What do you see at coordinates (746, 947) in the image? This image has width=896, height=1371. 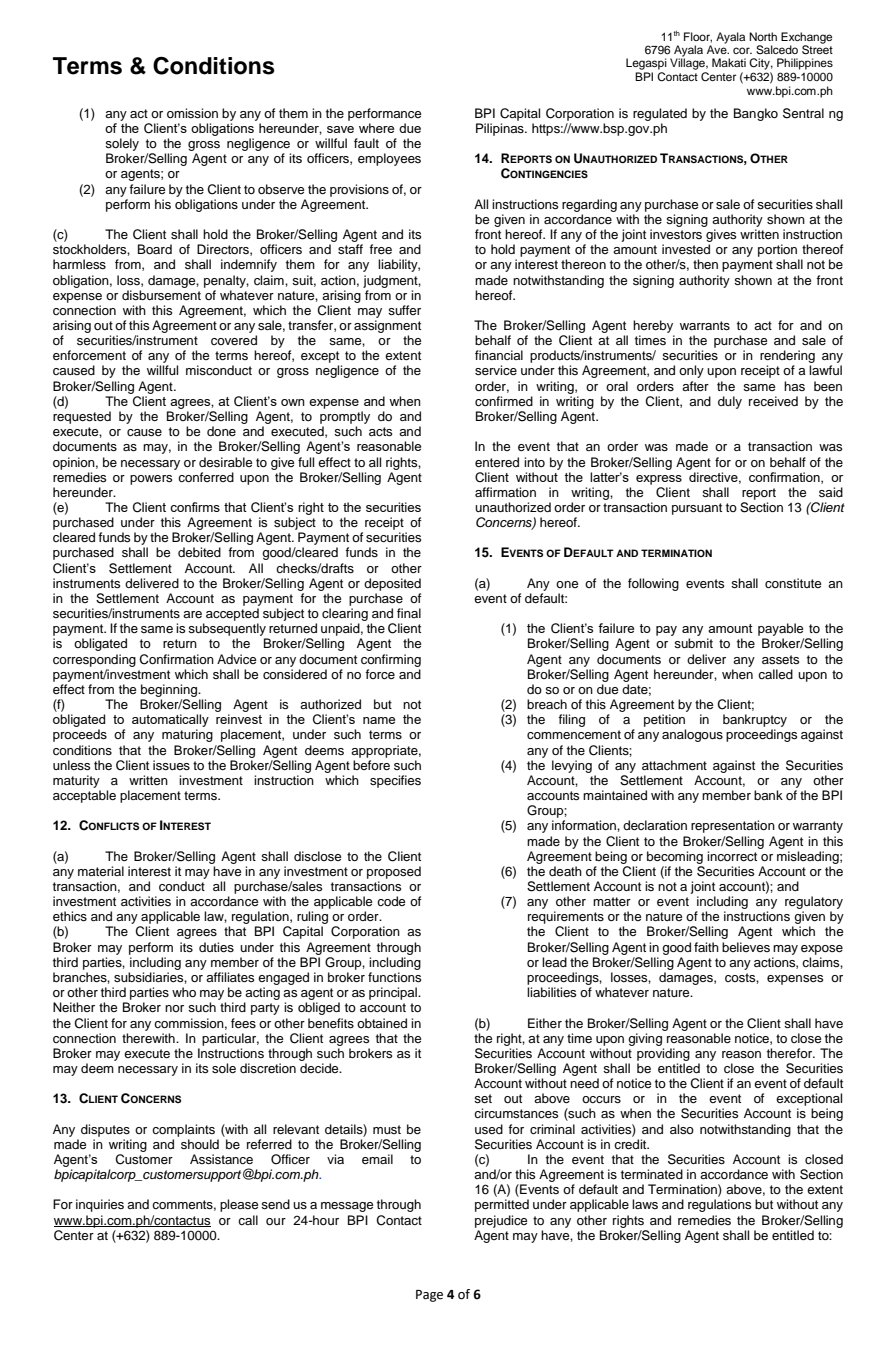 I see `believes` at bounding box center [746, 947].
